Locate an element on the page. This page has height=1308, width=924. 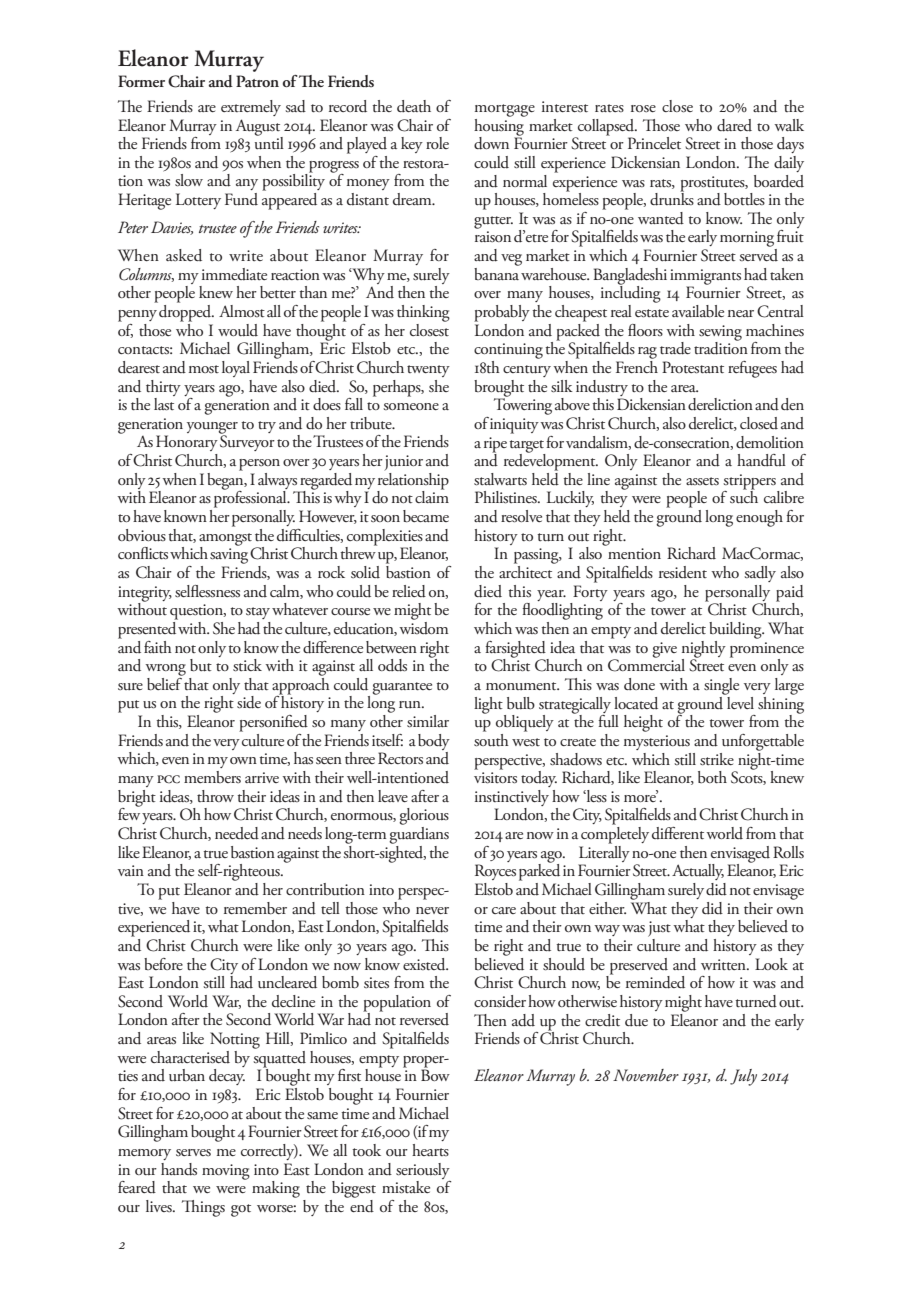
claim is located at coordinates (432, 496).
